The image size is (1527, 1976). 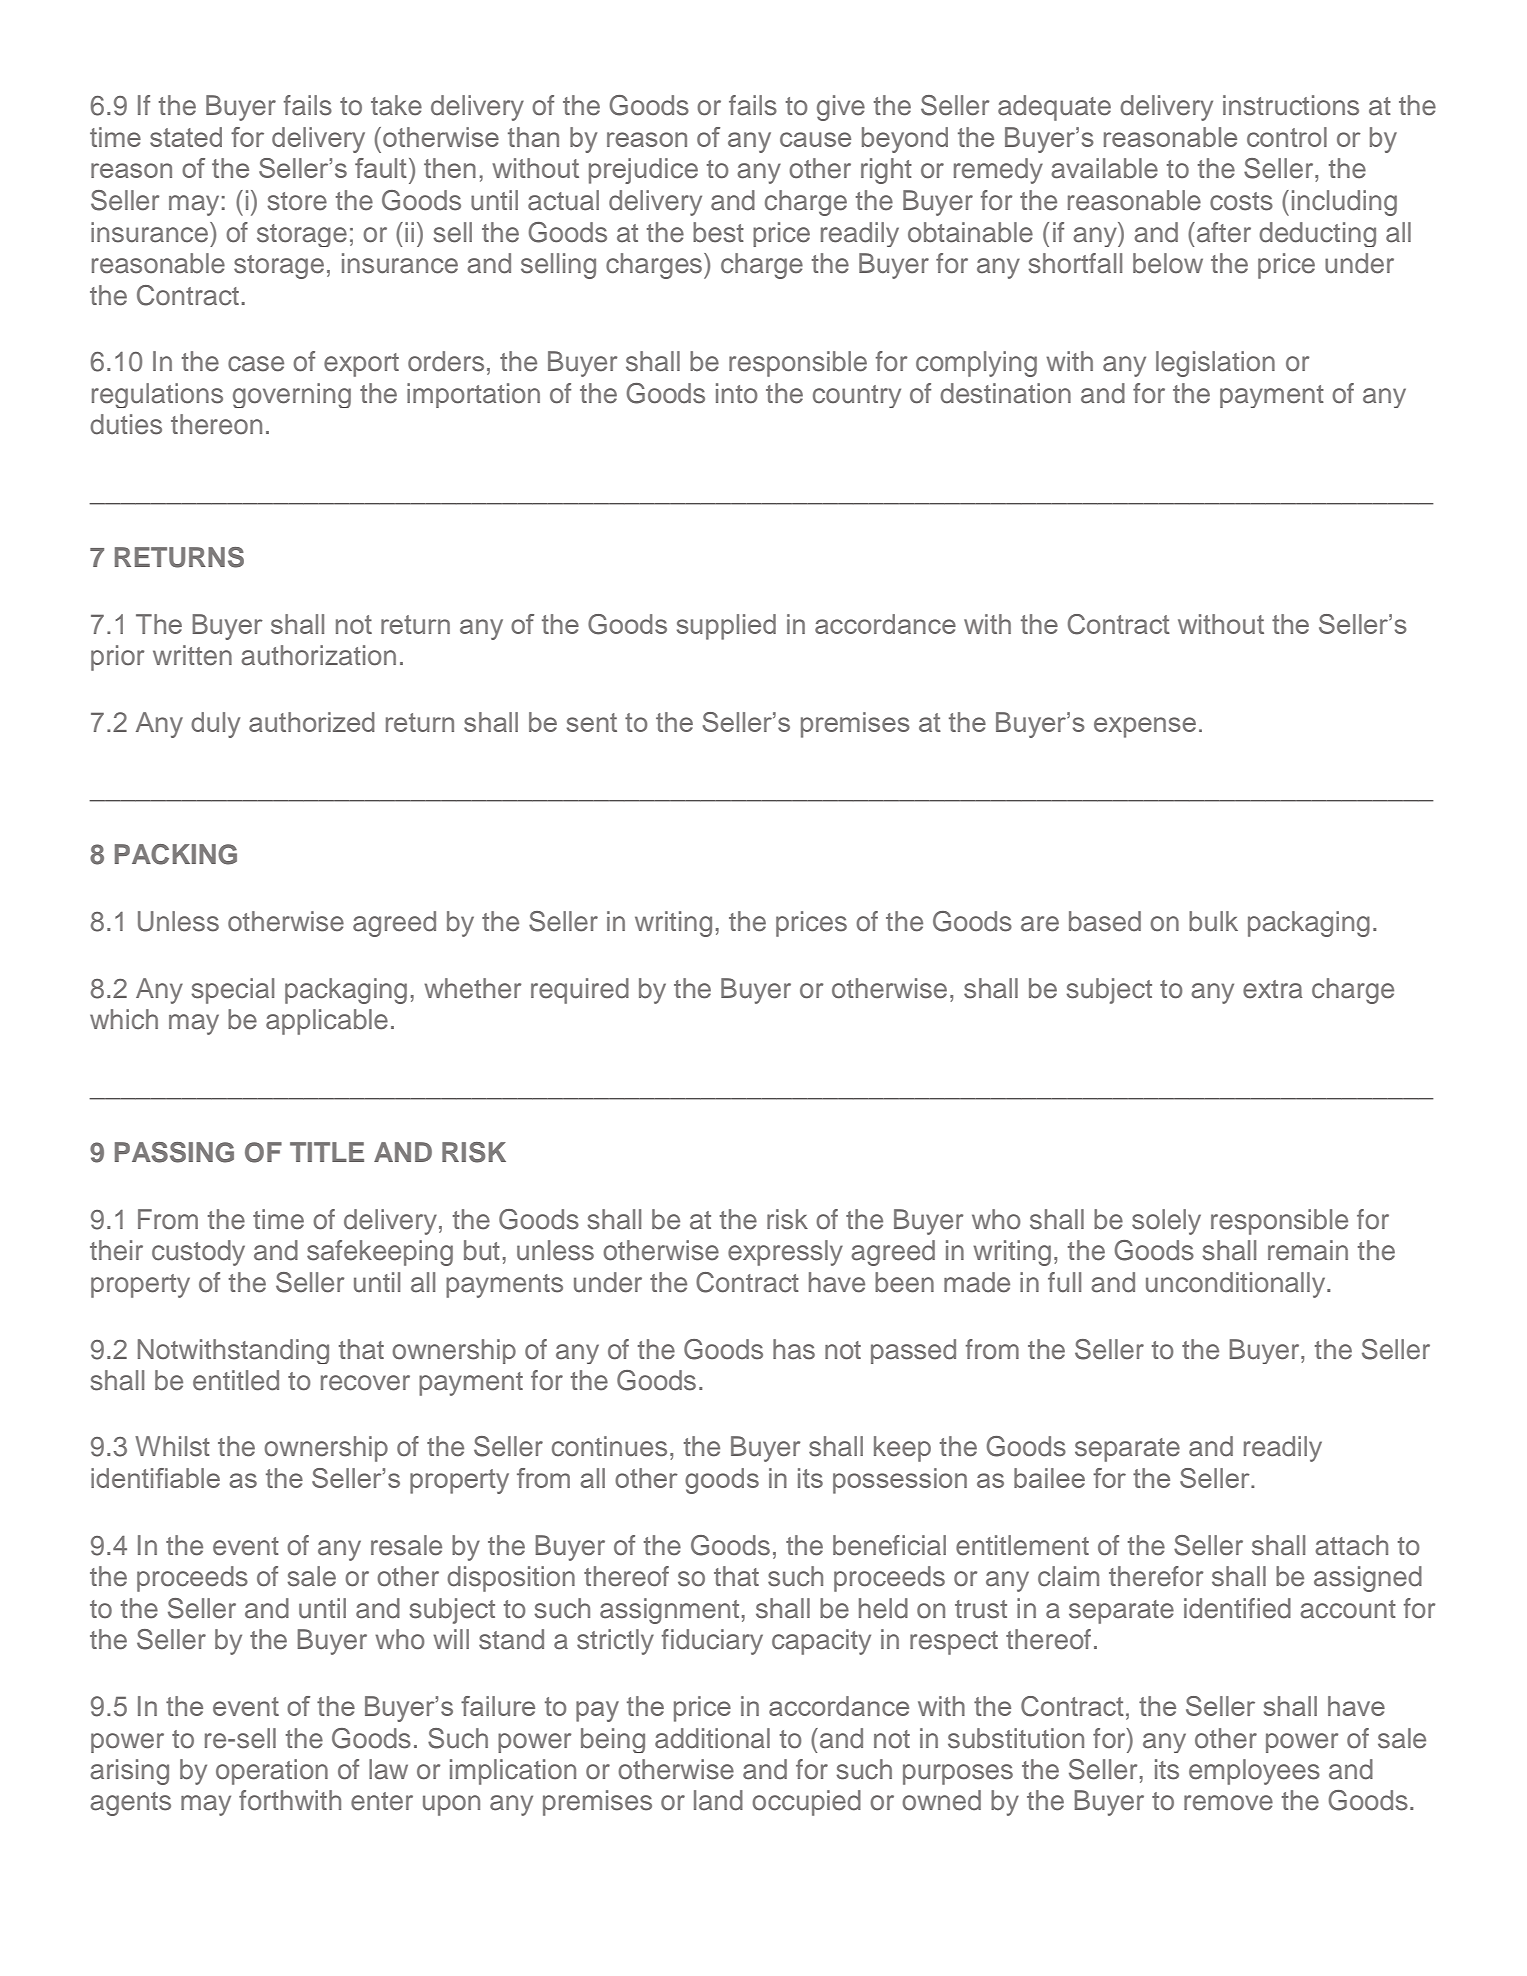 I want to click on solely, so click(x=1166, y=1222).
